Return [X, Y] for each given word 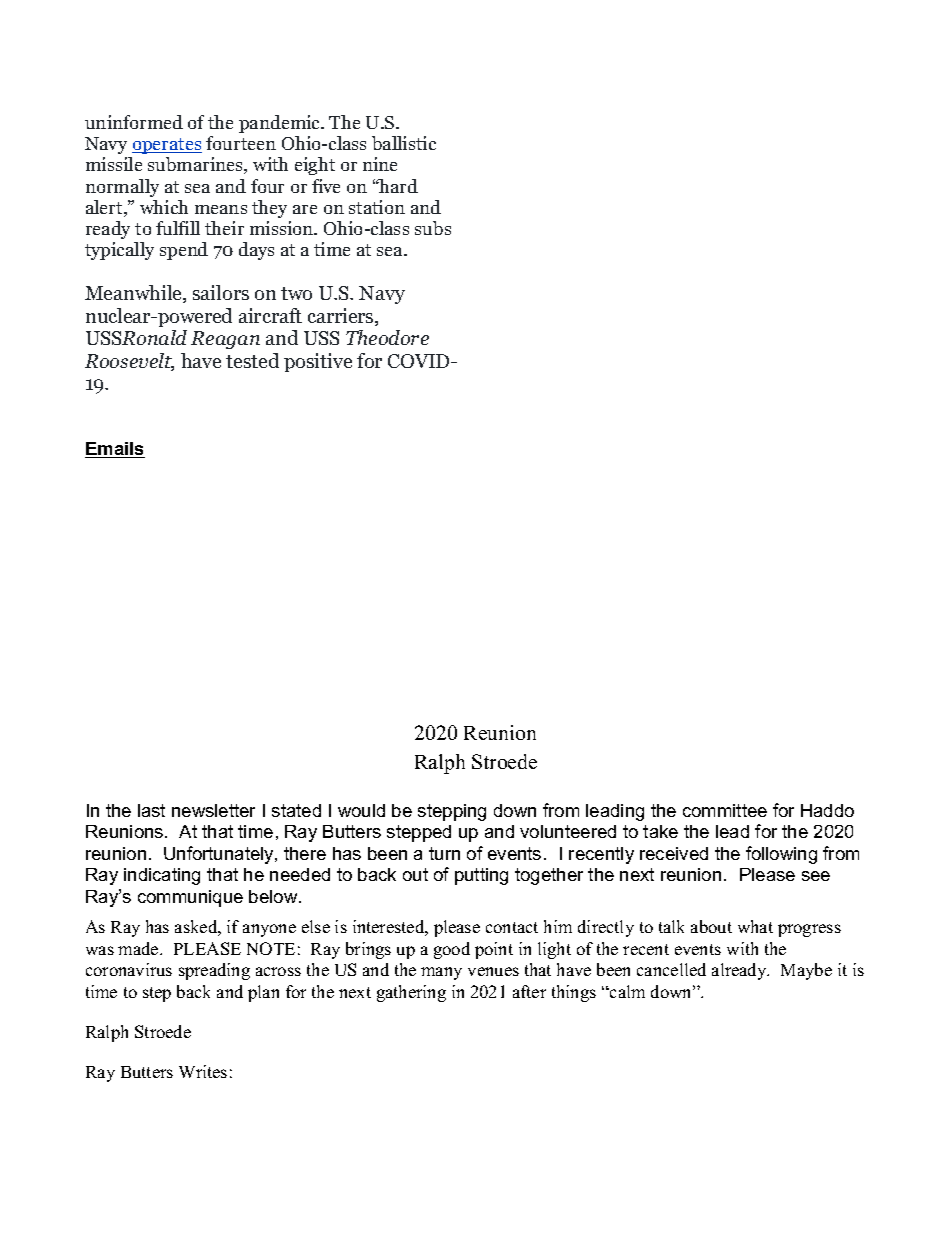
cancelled [671, 969]
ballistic [404, 143]
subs [433, 228]
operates [167, 146]
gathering [411, 993]
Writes [203, 1071]
